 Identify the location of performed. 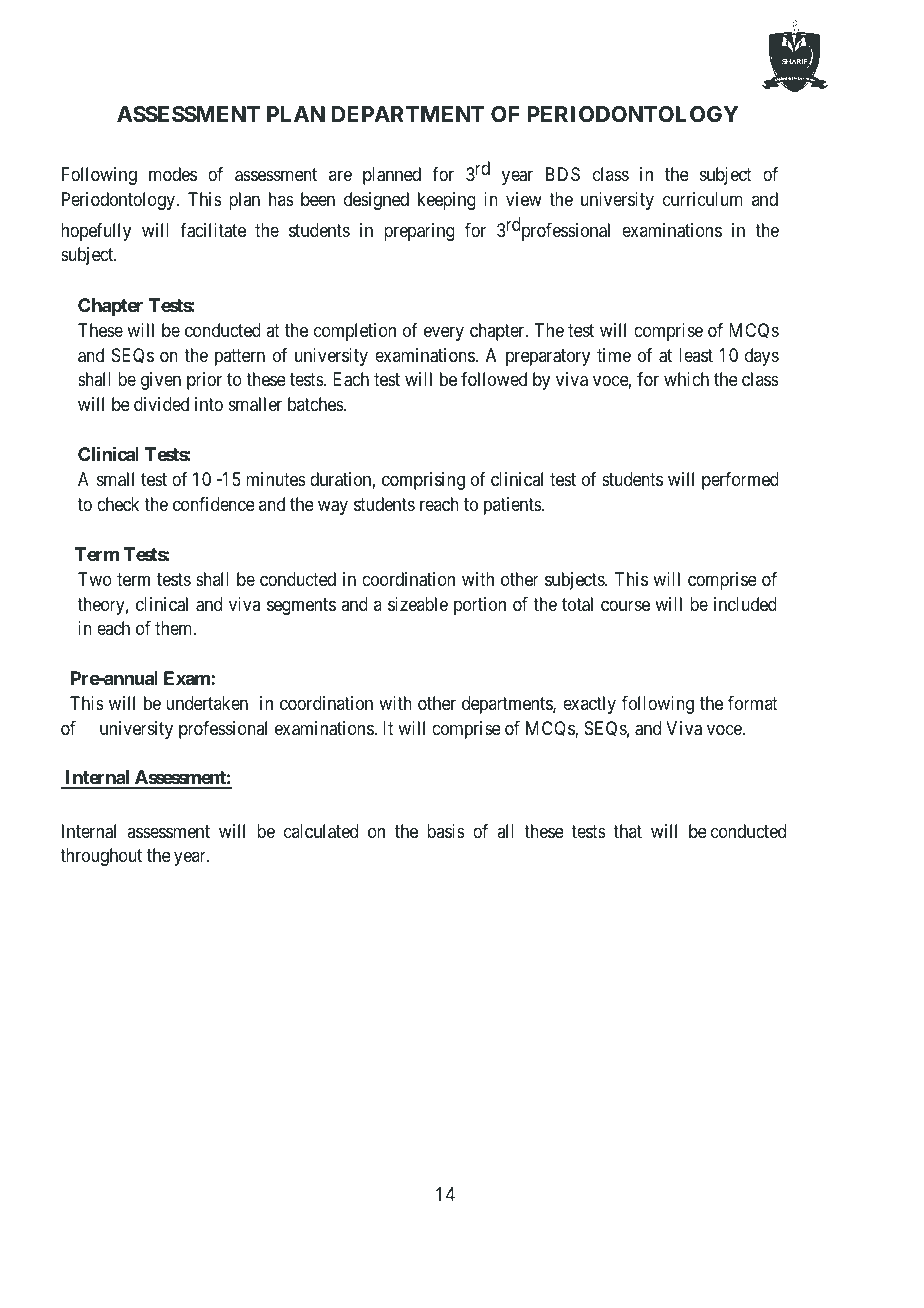
(740, 481).
